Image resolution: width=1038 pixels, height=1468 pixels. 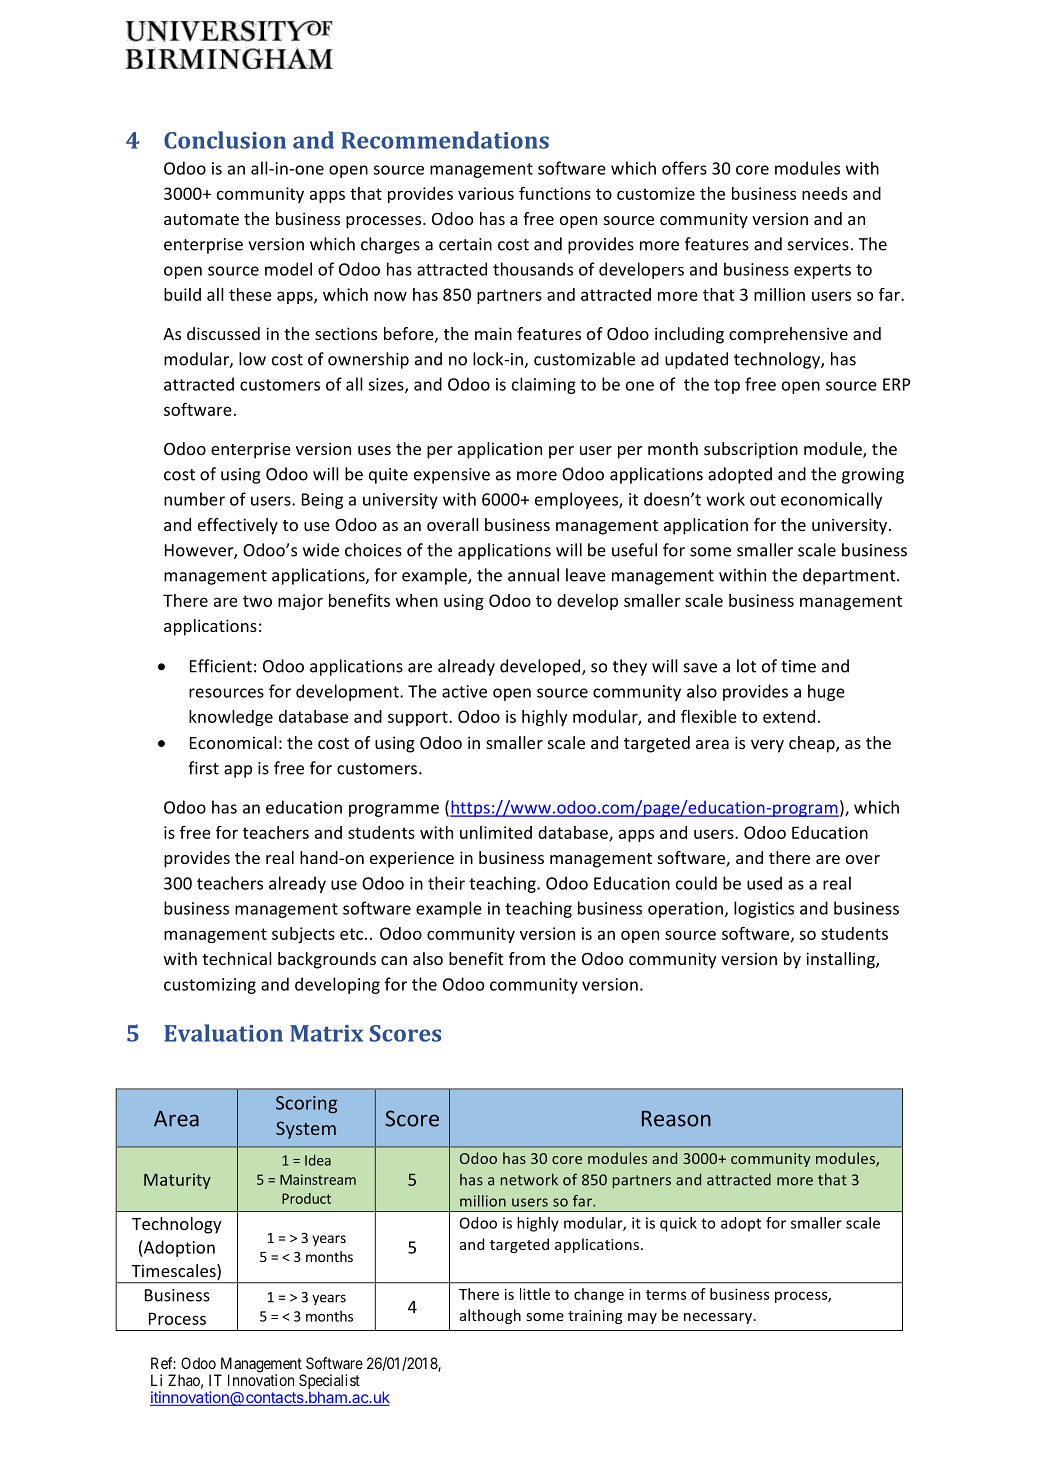 I want to click on Ref, so click(x=163, y=1363).
